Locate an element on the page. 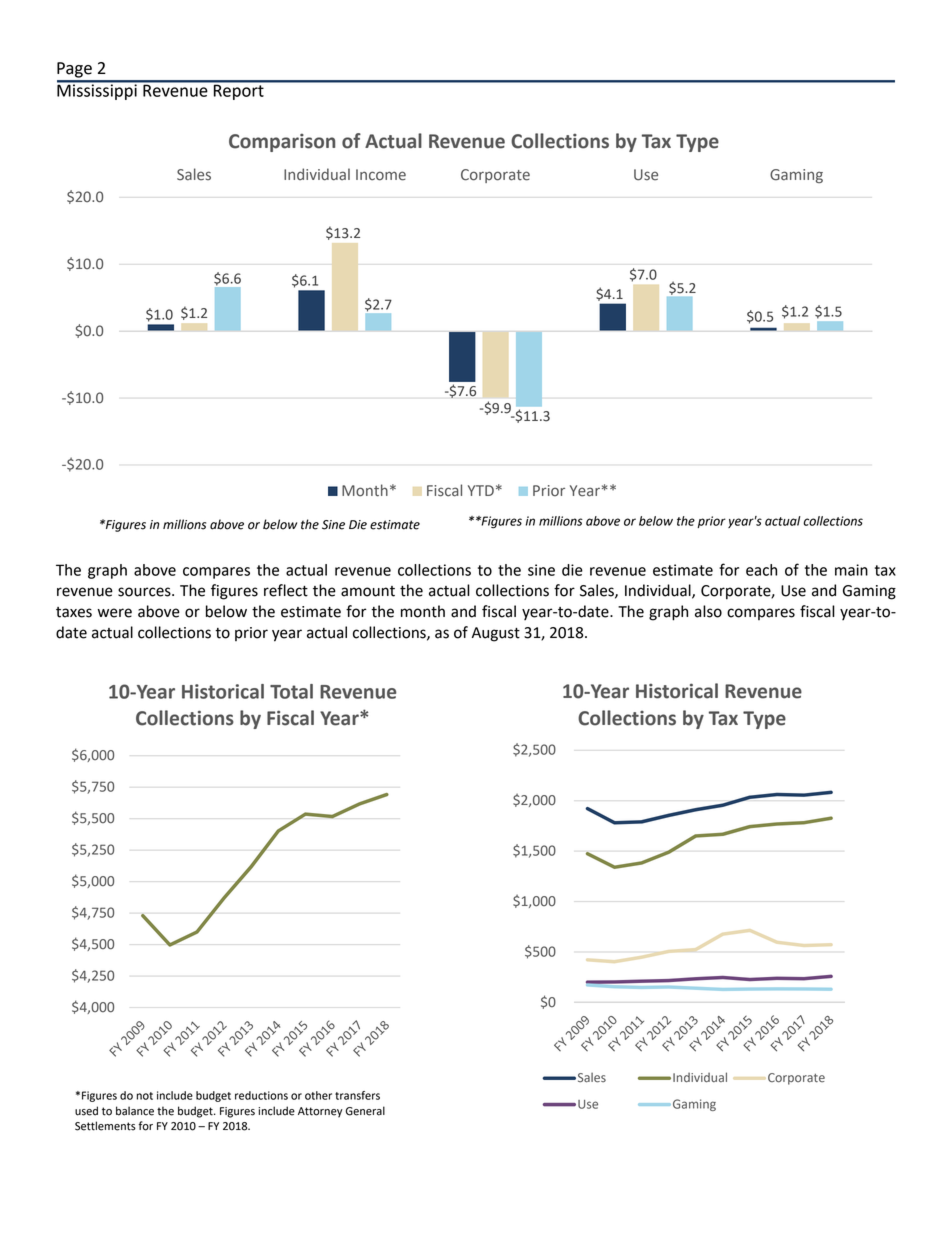  YTD is located at coordinates (481, 490).
